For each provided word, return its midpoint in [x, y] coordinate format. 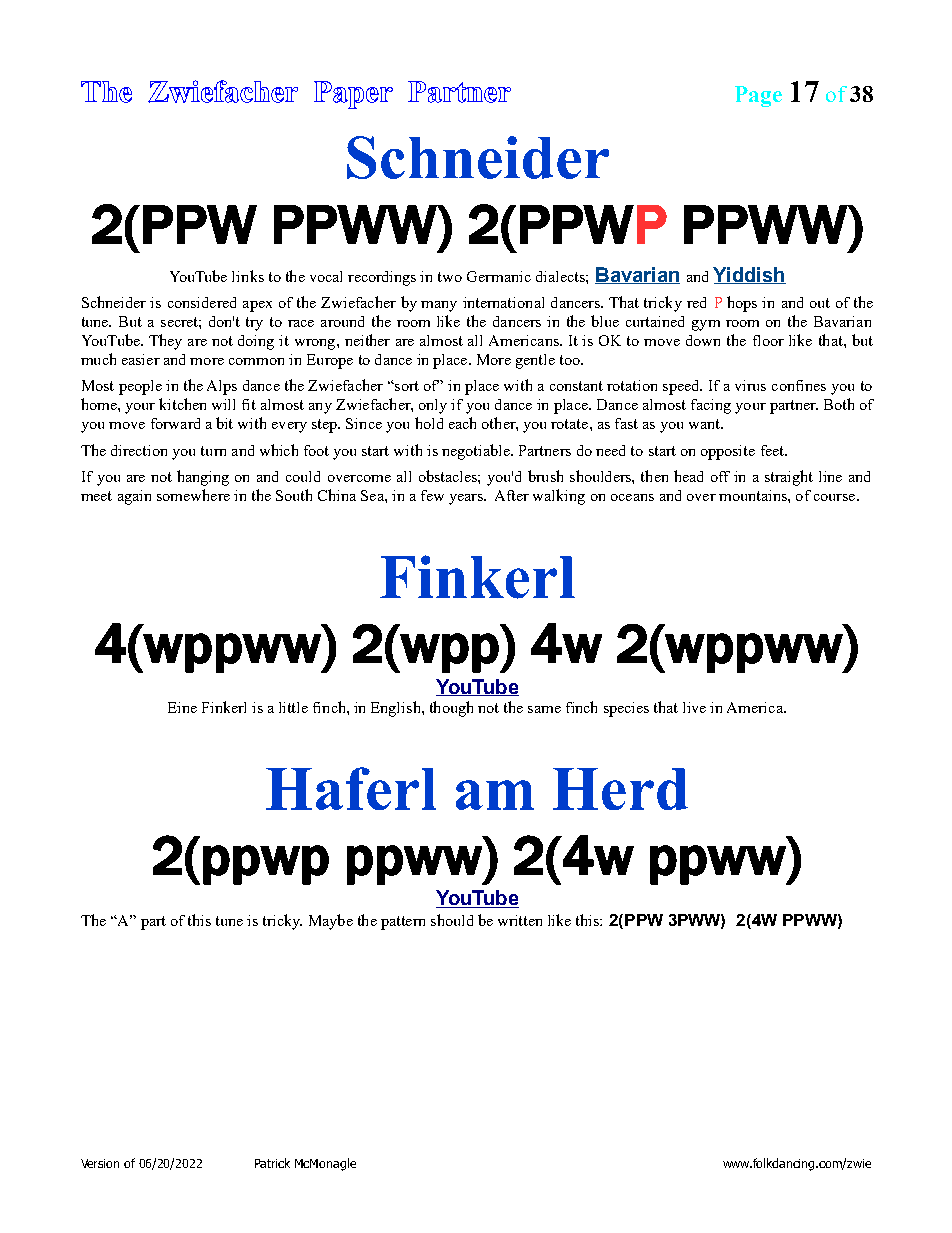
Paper [353, 95]
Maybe [331, 922]
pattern [403, 923]
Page [758, 96]
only [433, 406]
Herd [620, 789]
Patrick [272, 1163]
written [520, 920]
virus [750, 385]
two [450, 277]
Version [100, 1163]
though [451, 709]
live [694, 707]
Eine [182, 707]
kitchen [182, 404]
